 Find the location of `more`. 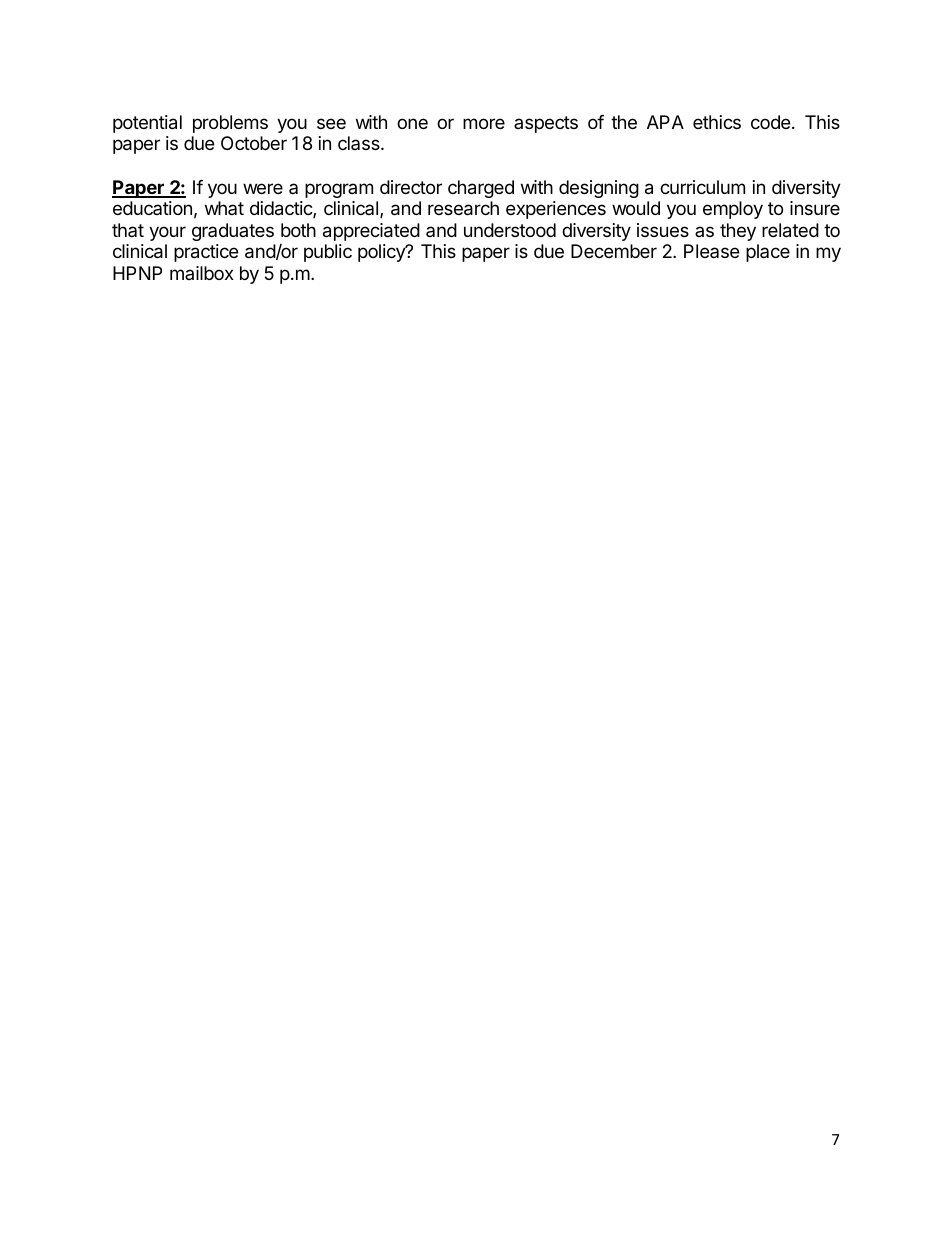

more is located at coordinates (484, 123).
